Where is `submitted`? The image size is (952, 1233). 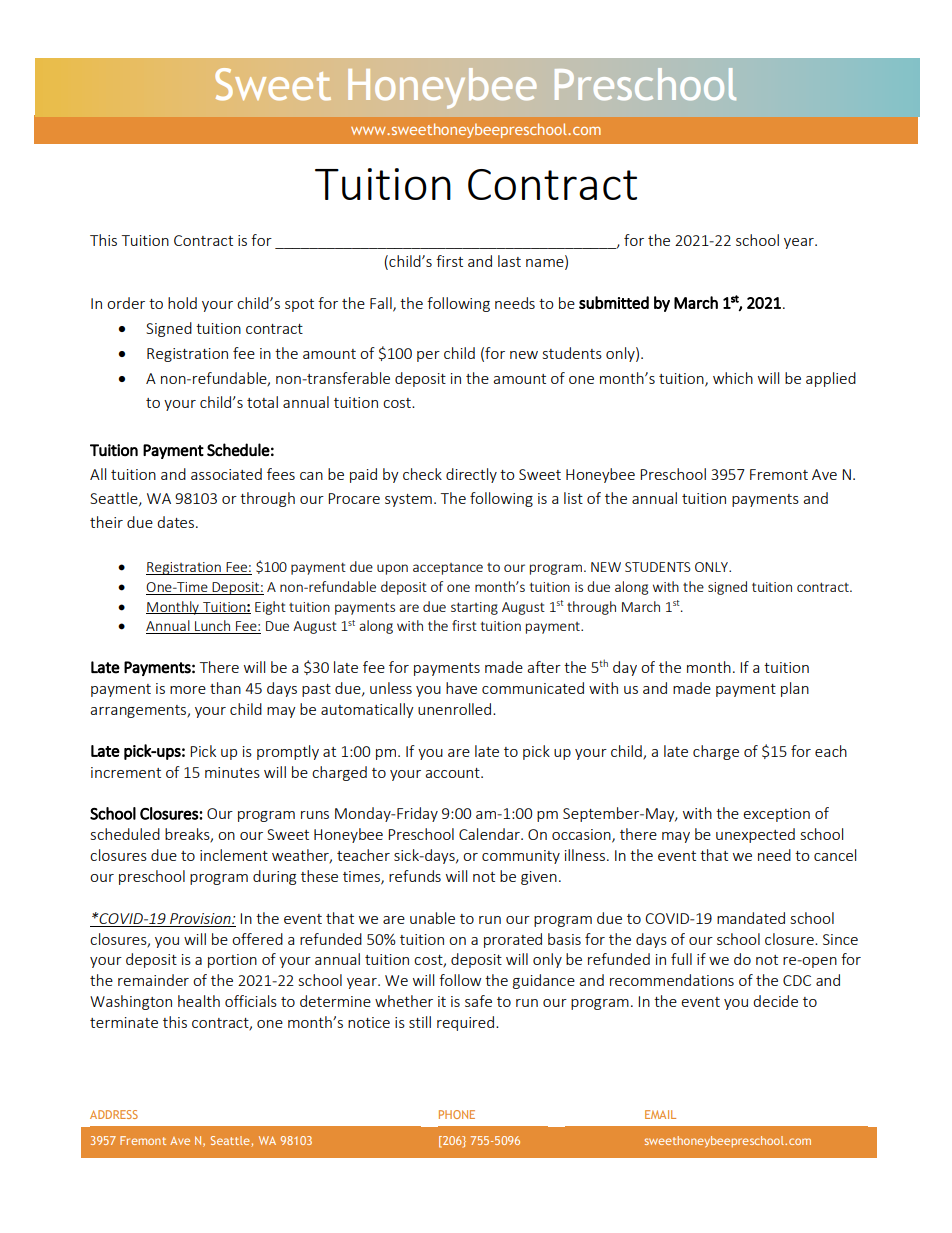 submitted is located at coordinates (614, 302).
